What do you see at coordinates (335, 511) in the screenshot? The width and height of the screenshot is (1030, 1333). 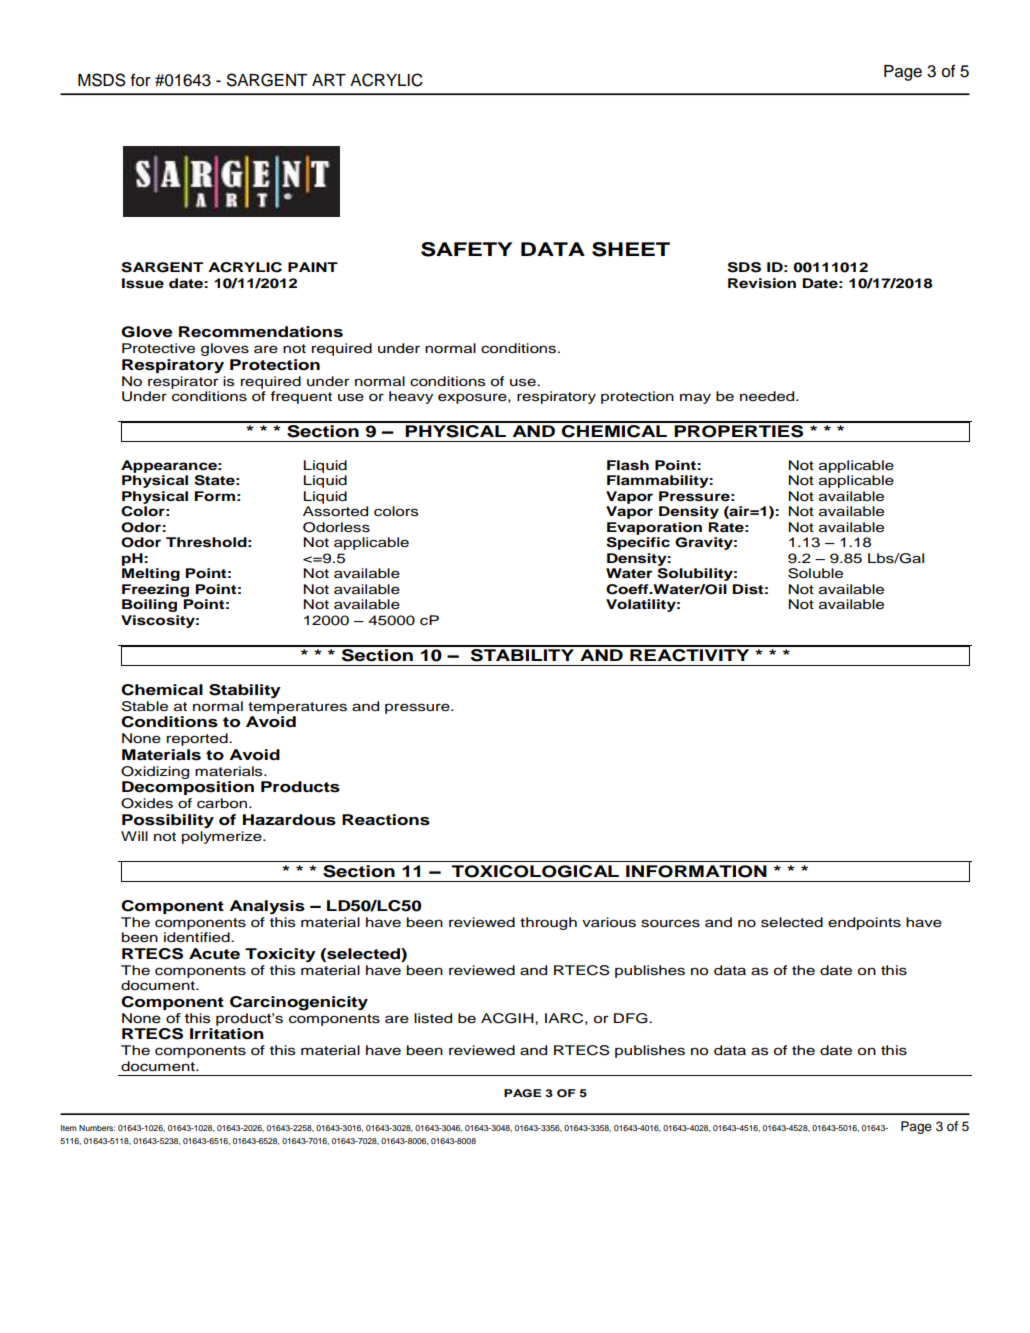 I see `Assorted` at bounding box center [335, 511].
